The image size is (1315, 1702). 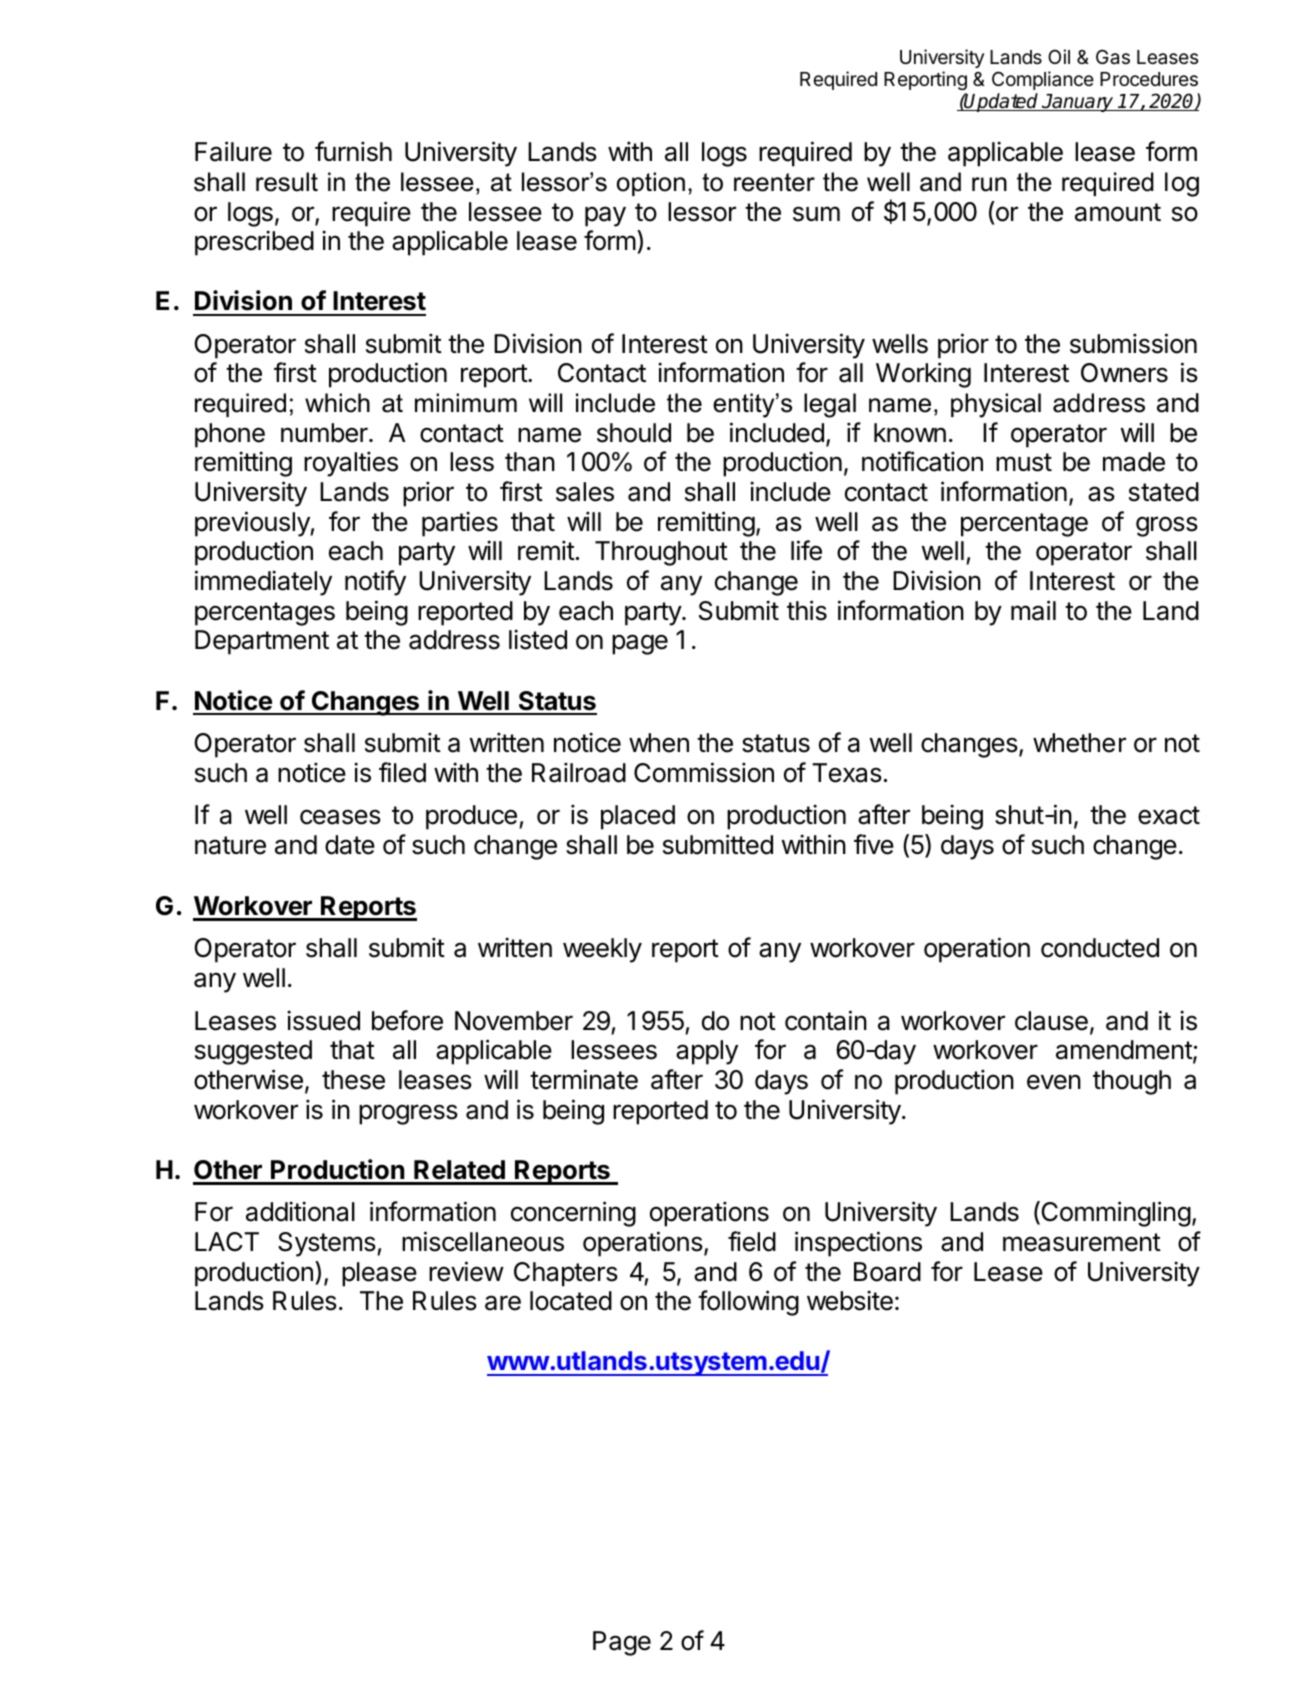 What do you see at coordinates (1082, 1242) in the screenshot?
I see `measurement` at bounding box center [1082, 1242].
